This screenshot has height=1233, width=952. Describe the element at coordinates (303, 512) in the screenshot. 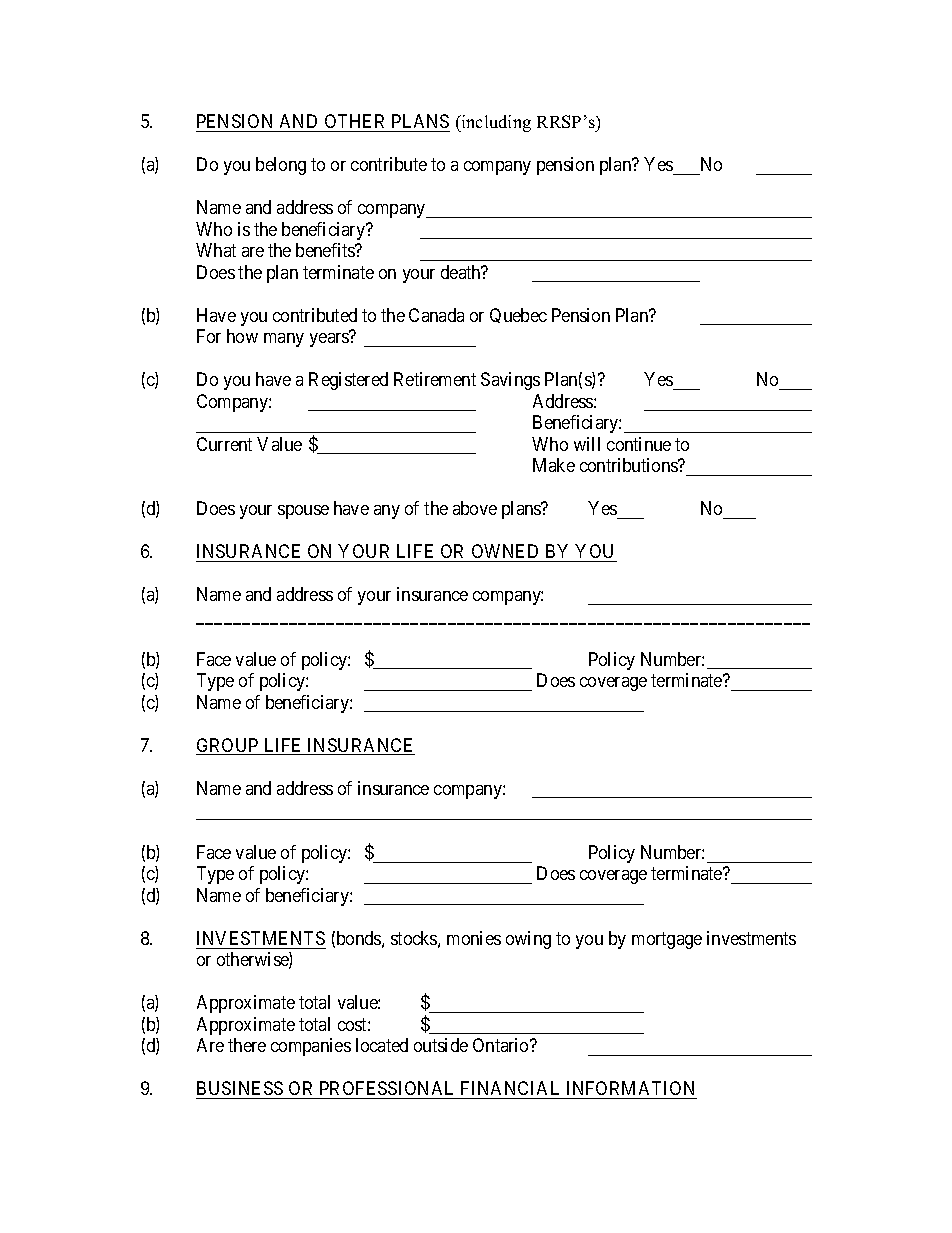

I see `spouse` at that location.
